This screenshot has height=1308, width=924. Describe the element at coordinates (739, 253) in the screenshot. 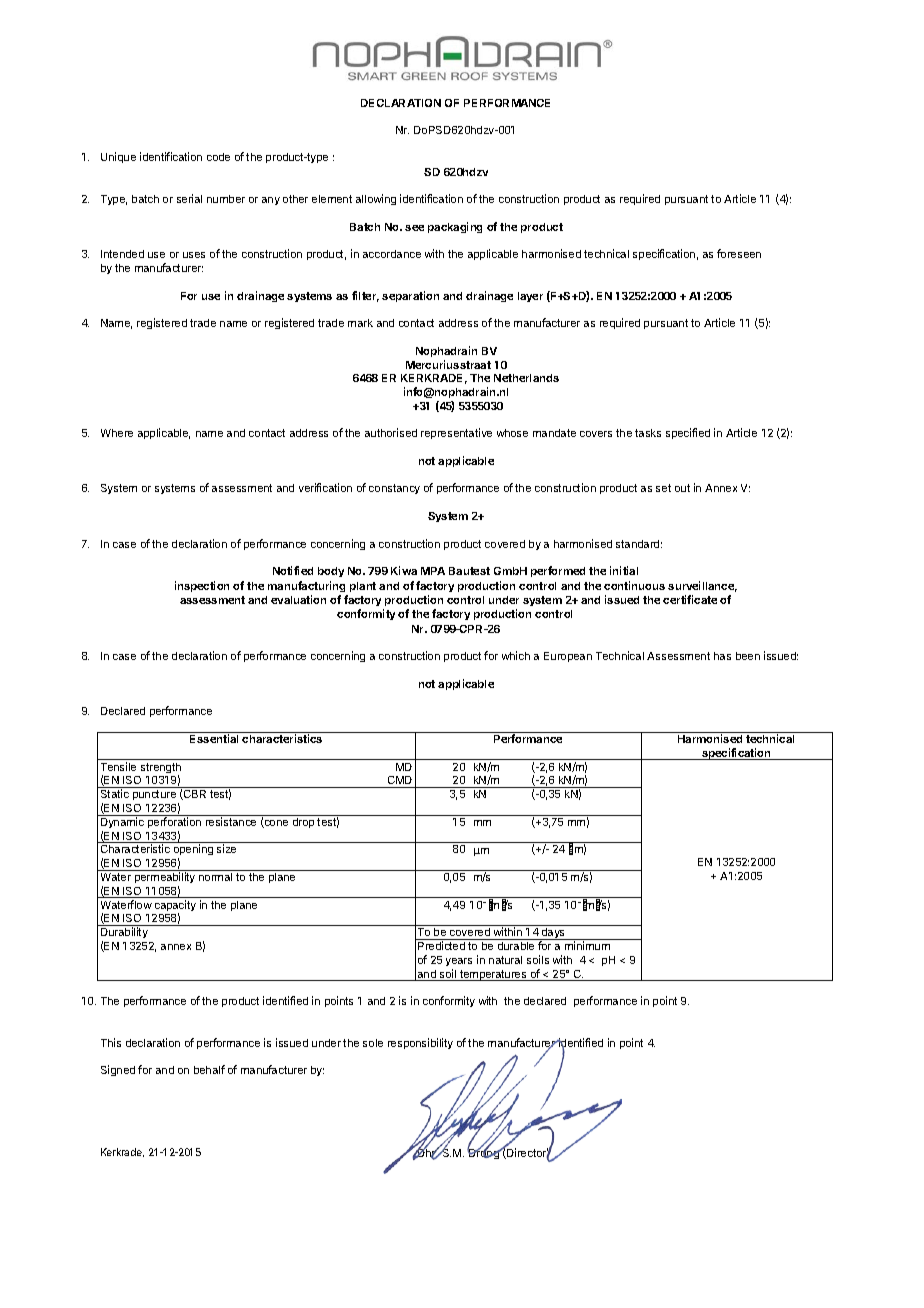

I see `foreseen` at that location.
